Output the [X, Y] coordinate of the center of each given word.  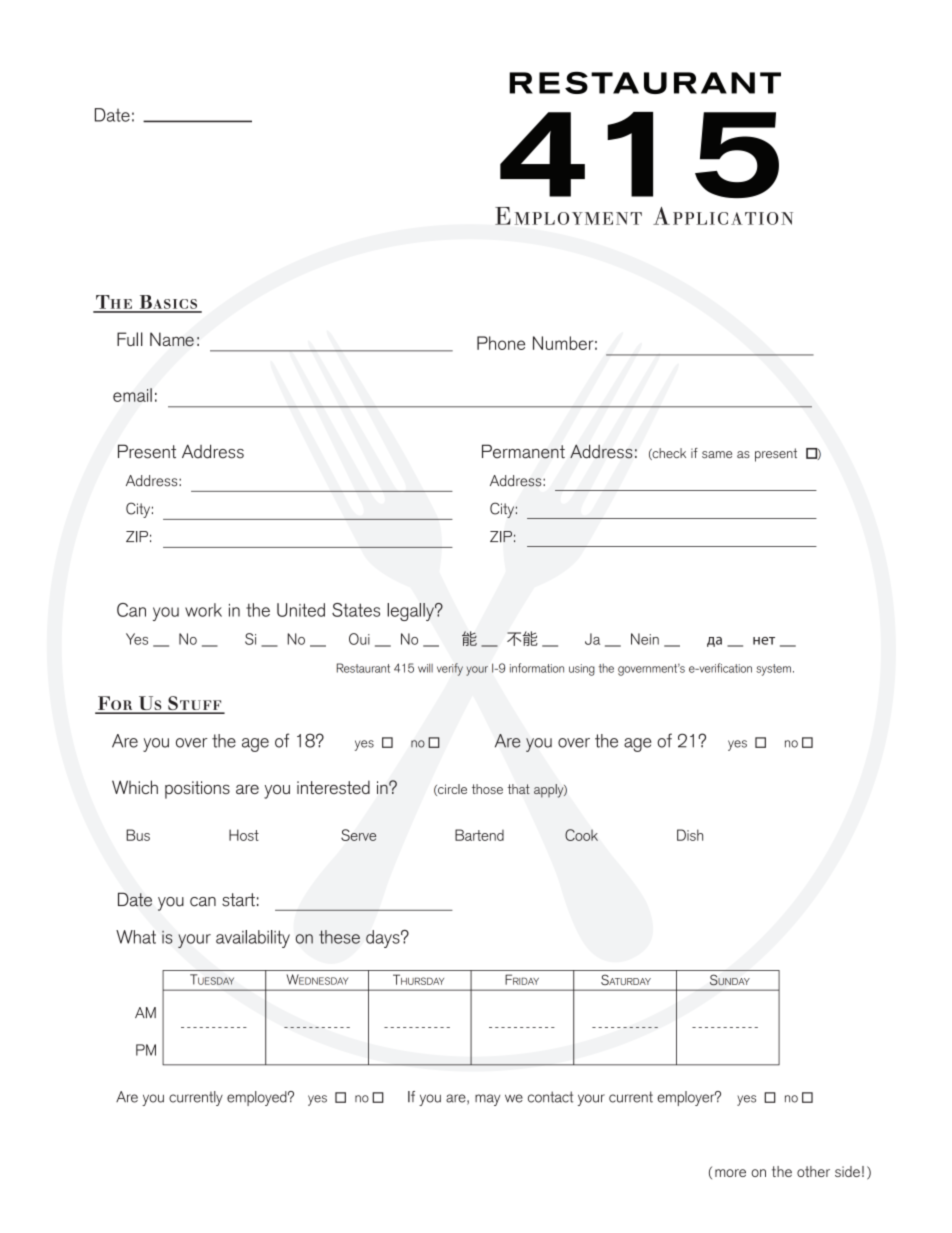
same [717, 454]
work [203, 610]
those [487, 789]
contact [550, 1097]
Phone [501, 343]
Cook [581, 835]
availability [253, 939]
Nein [645, 639]
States [356, 610]
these [339, 937]
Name [172, 339]
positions [197, 790]
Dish [690, 835]
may [487, 1100]
